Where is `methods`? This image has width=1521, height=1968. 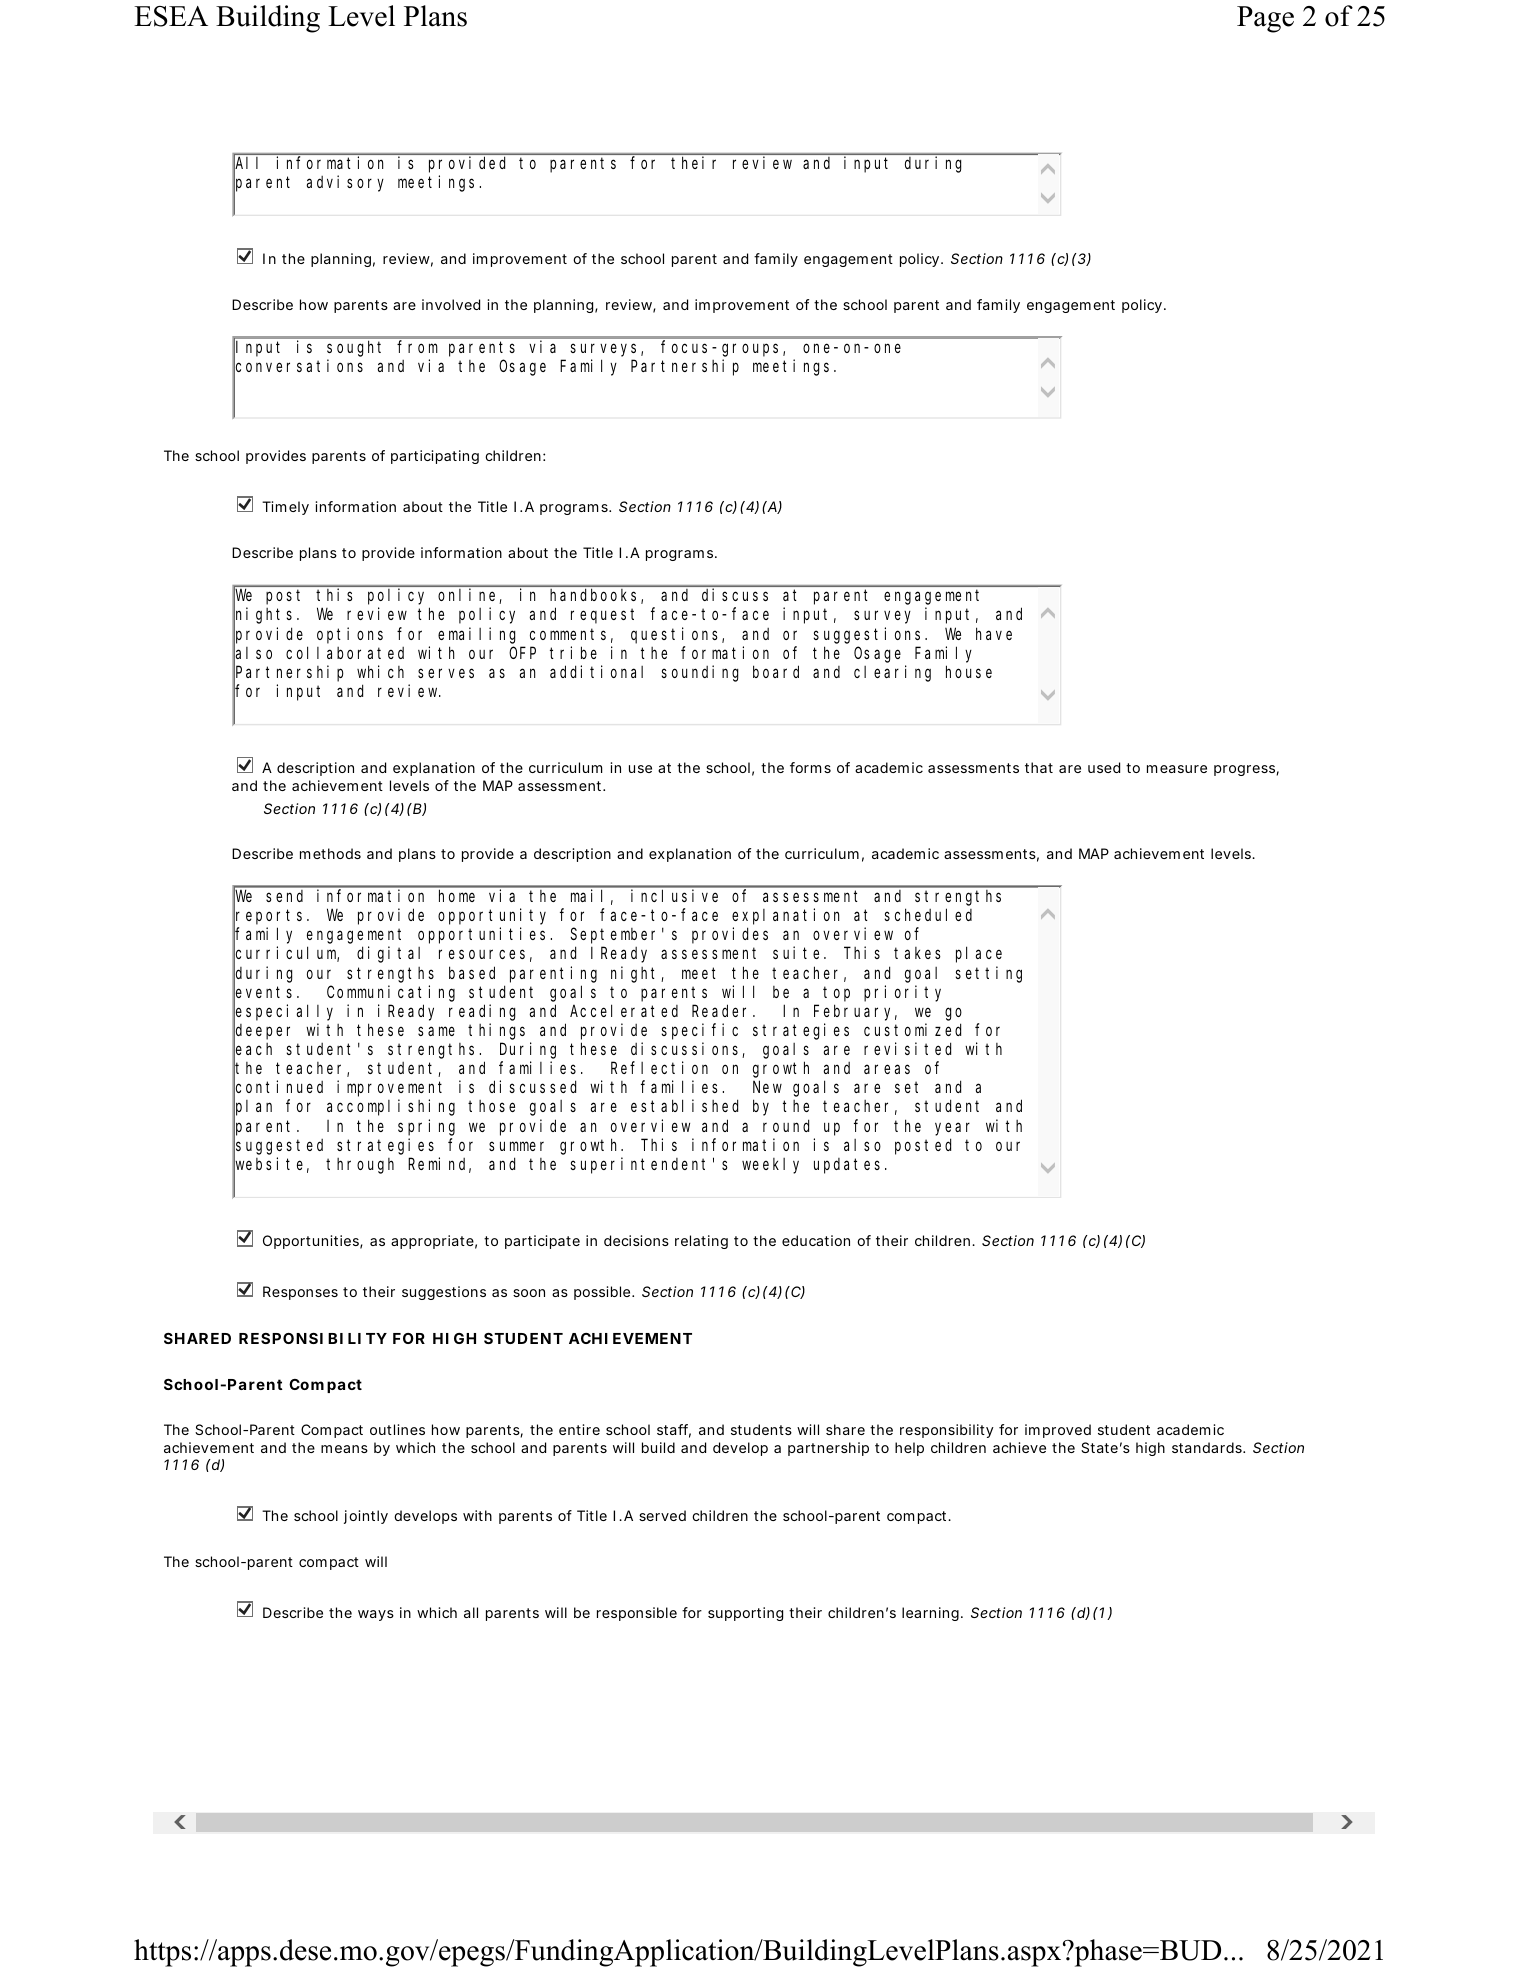
methods is located at coordinates (330, 853).
